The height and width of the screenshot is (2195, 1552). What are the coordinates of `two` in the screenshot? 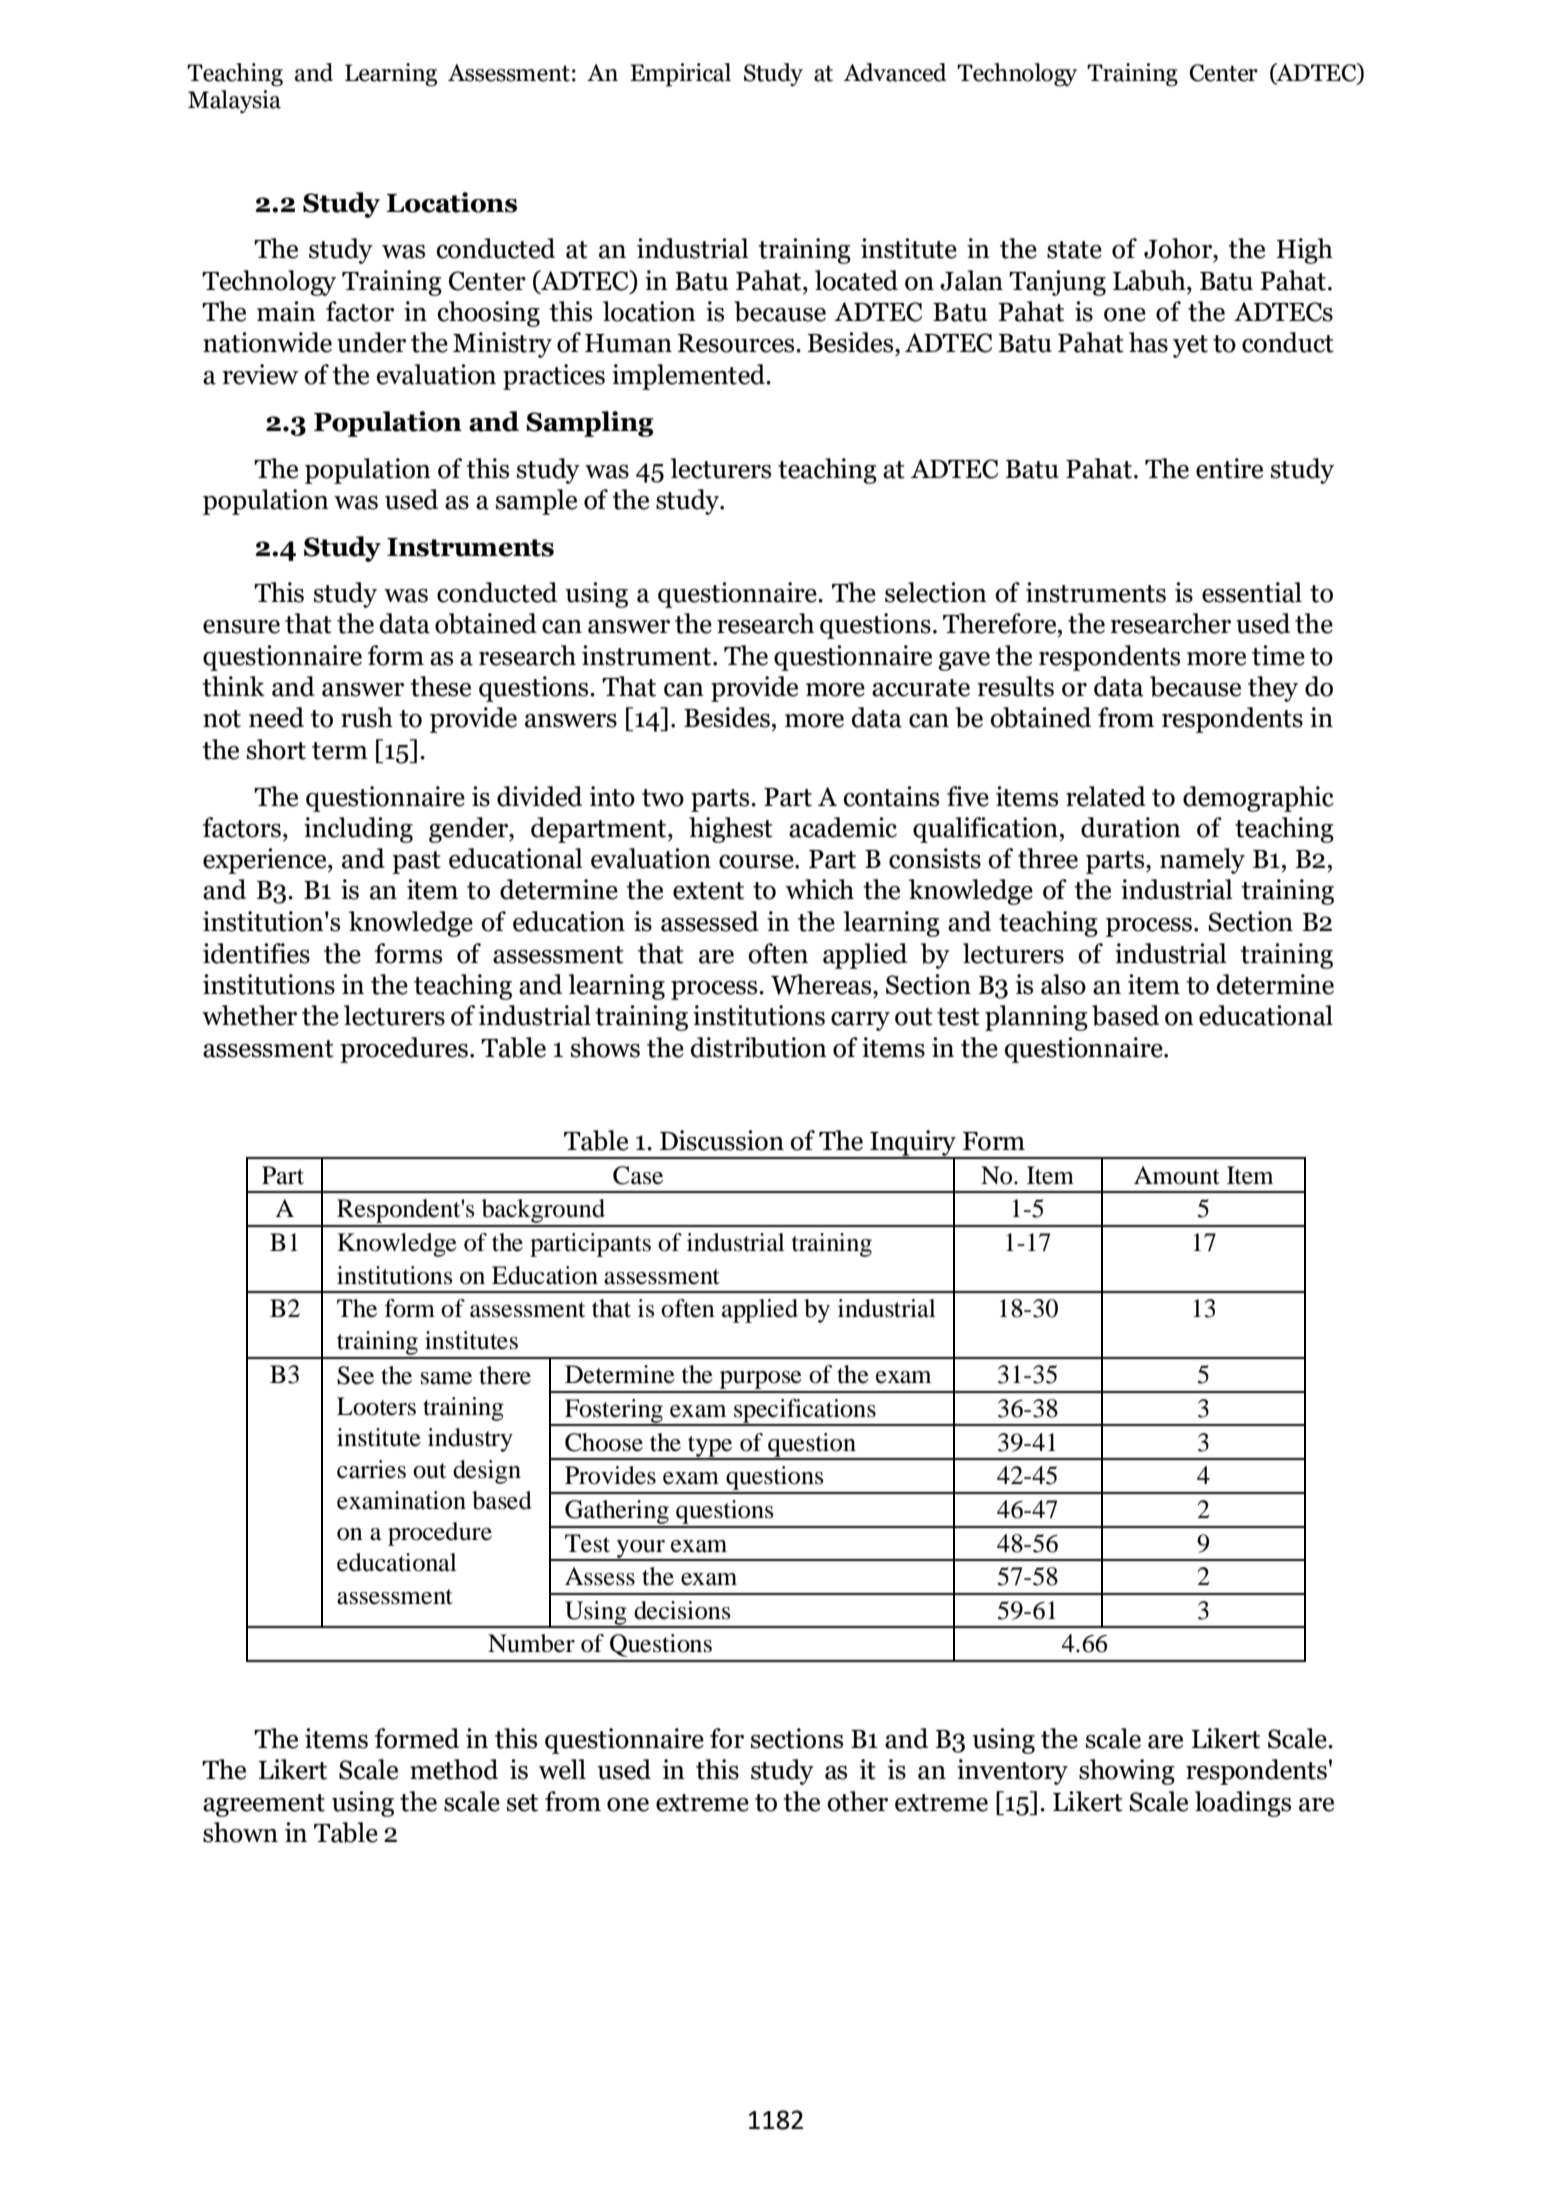 It's located at (663, 798).
